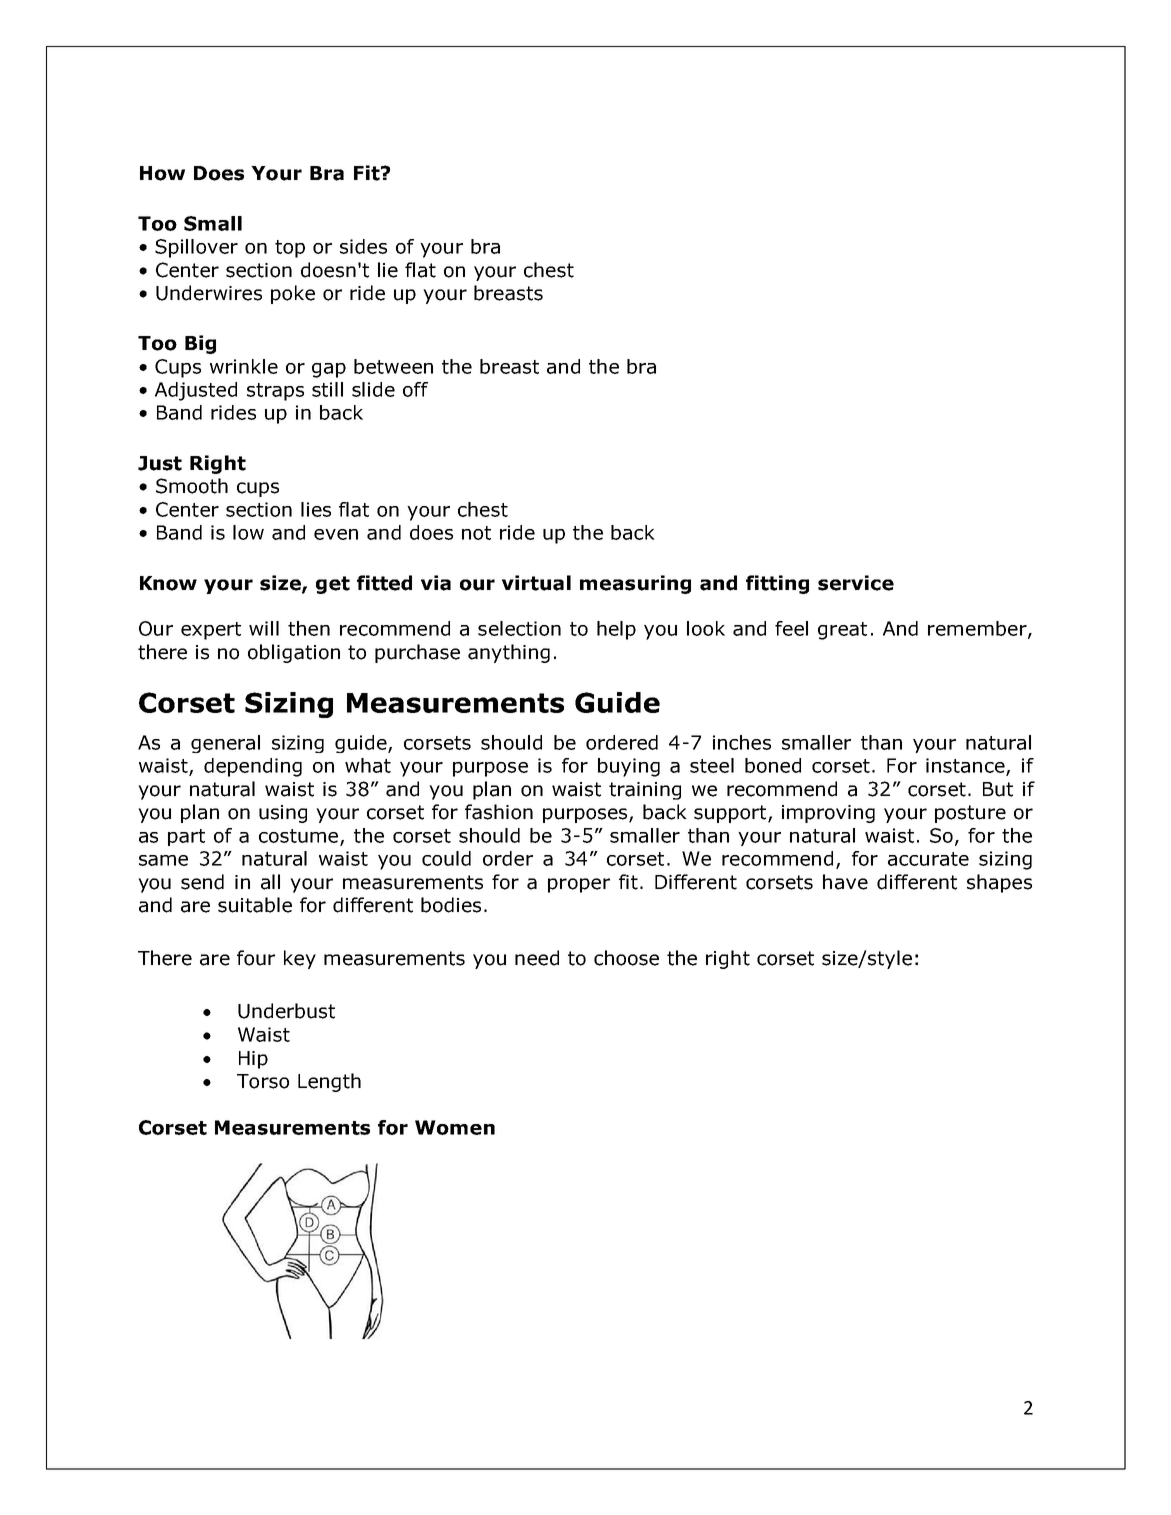 This document has width=1171, height=1515. Describe the element at coordinates (966, 766) in the document. I see `instance` at that location.
